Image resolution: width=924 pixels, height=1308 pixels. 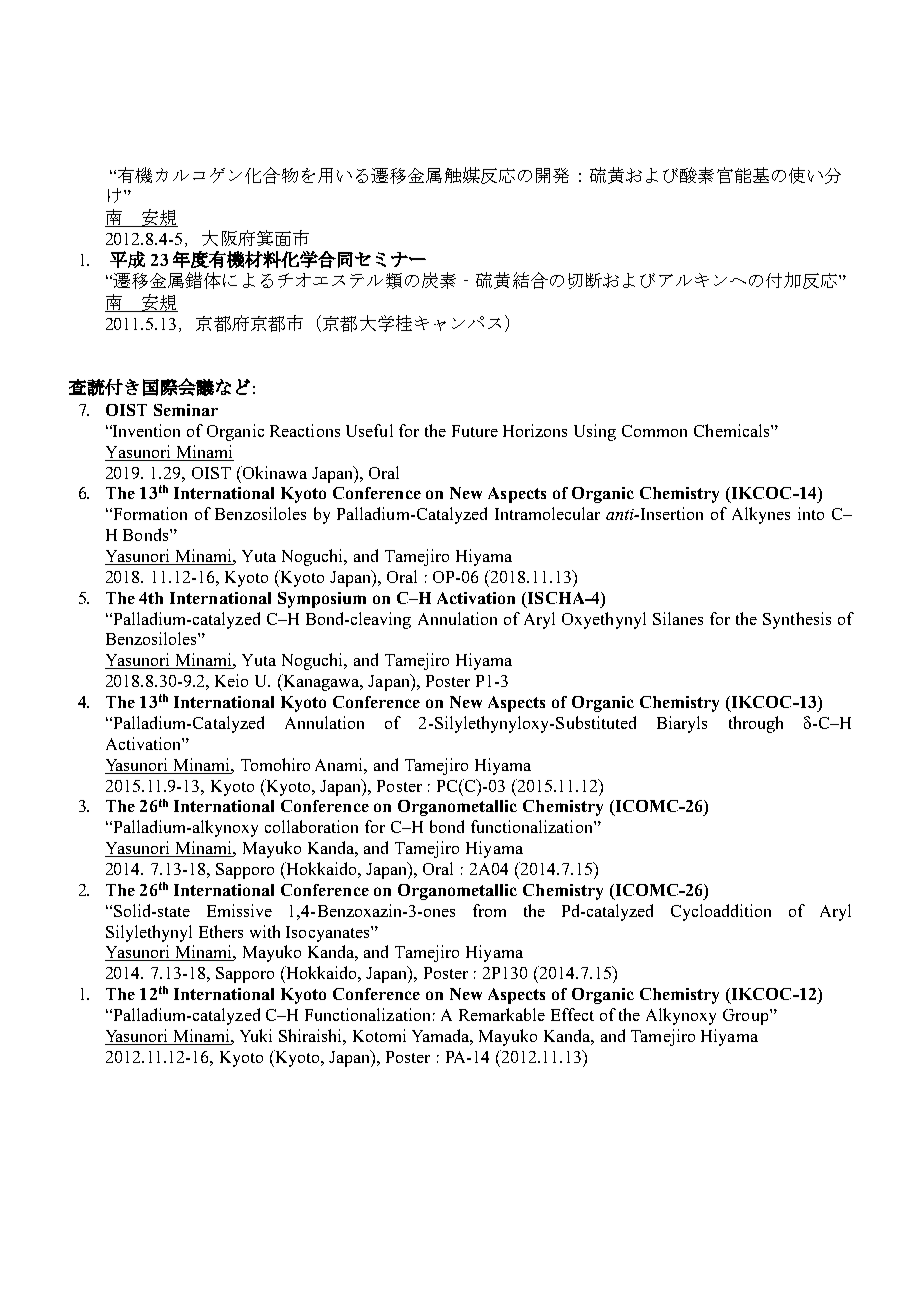 What do you see at coordinates (275, 764) in the screenshot?
I see `Tomohiro` at bounding box center [275, 764].
